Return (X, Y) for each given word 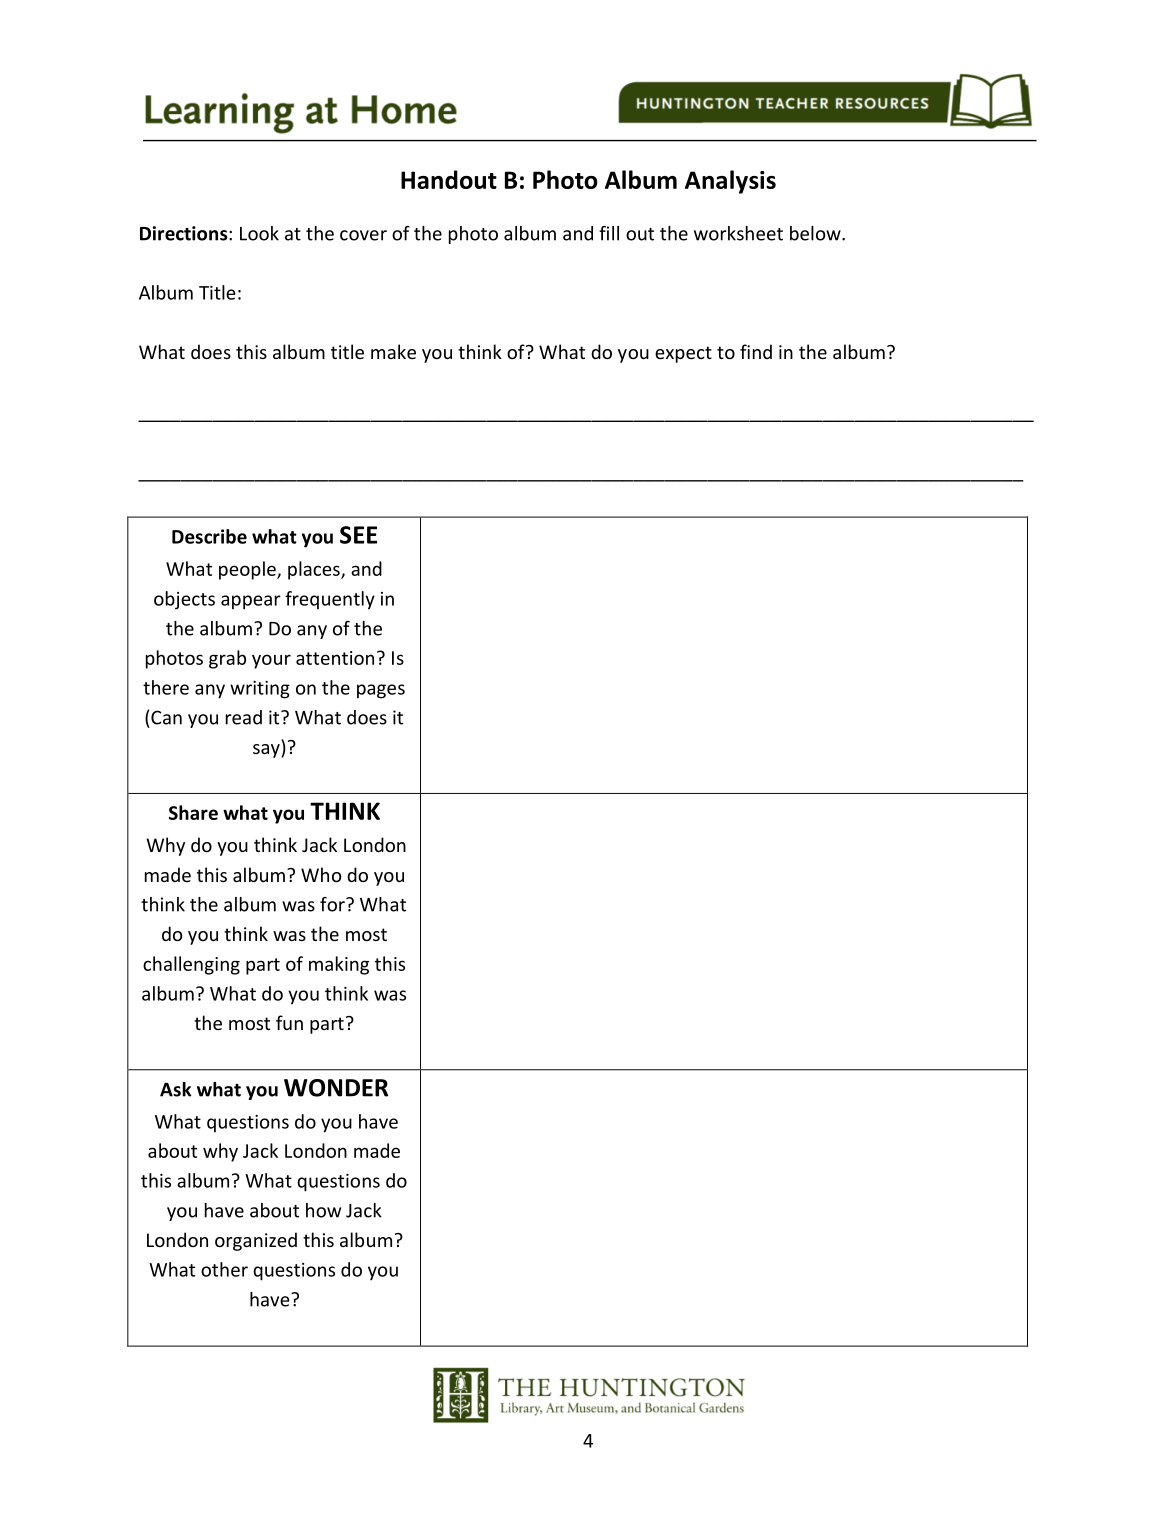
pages (381, 691)
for (333, 904)
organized (256, 1241)
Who (321, 874)
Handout (449, 179)
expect (683, 354)
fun (289, 1022)
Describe (209, 536)
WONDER (336, 1088)
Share (193, 812)
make (393, 351)
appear (251, 602)
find (756, 351)
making (339, 965)
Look (259, 233)
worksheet (738, 233)
